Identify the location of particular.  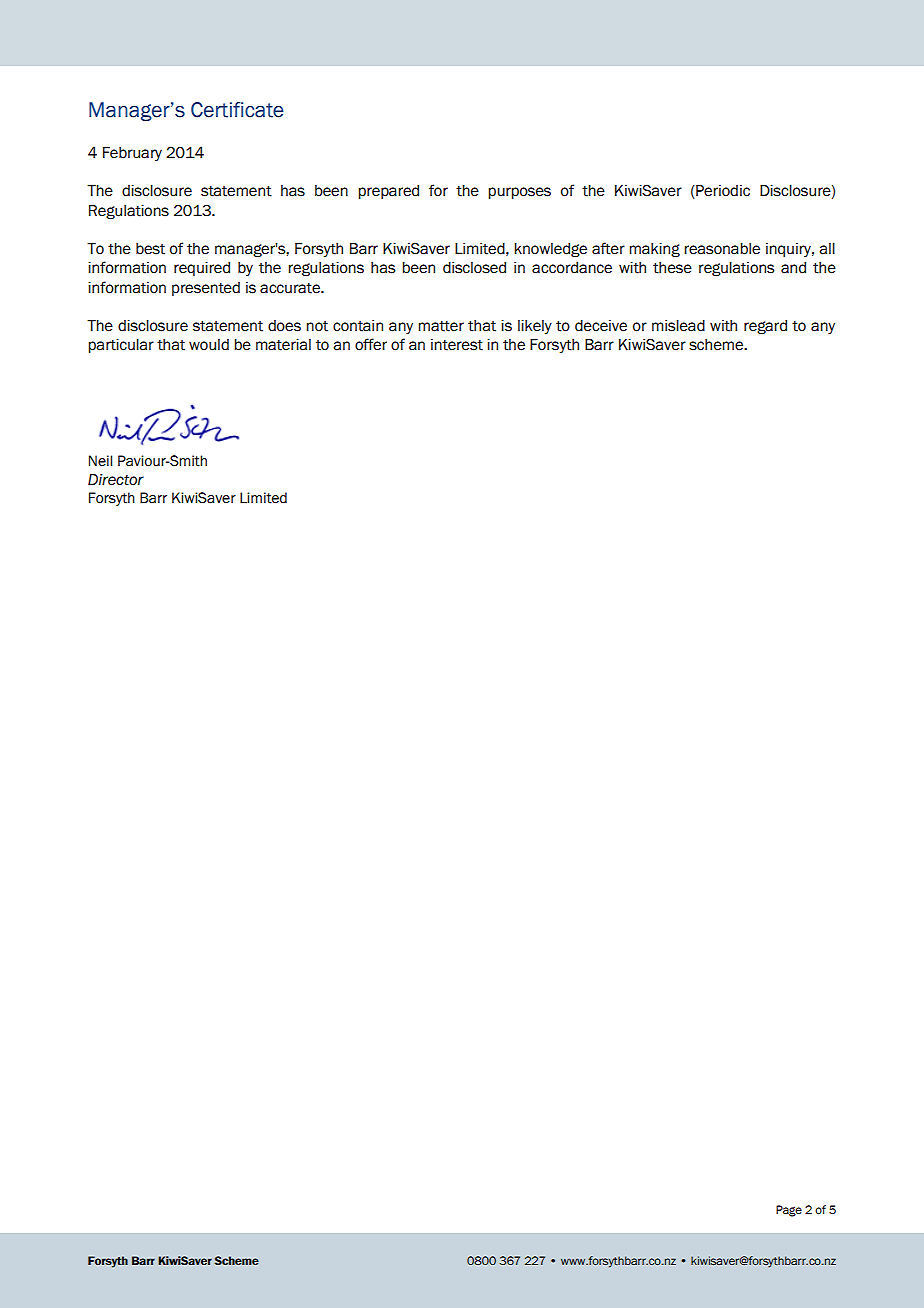
(121, 346).
